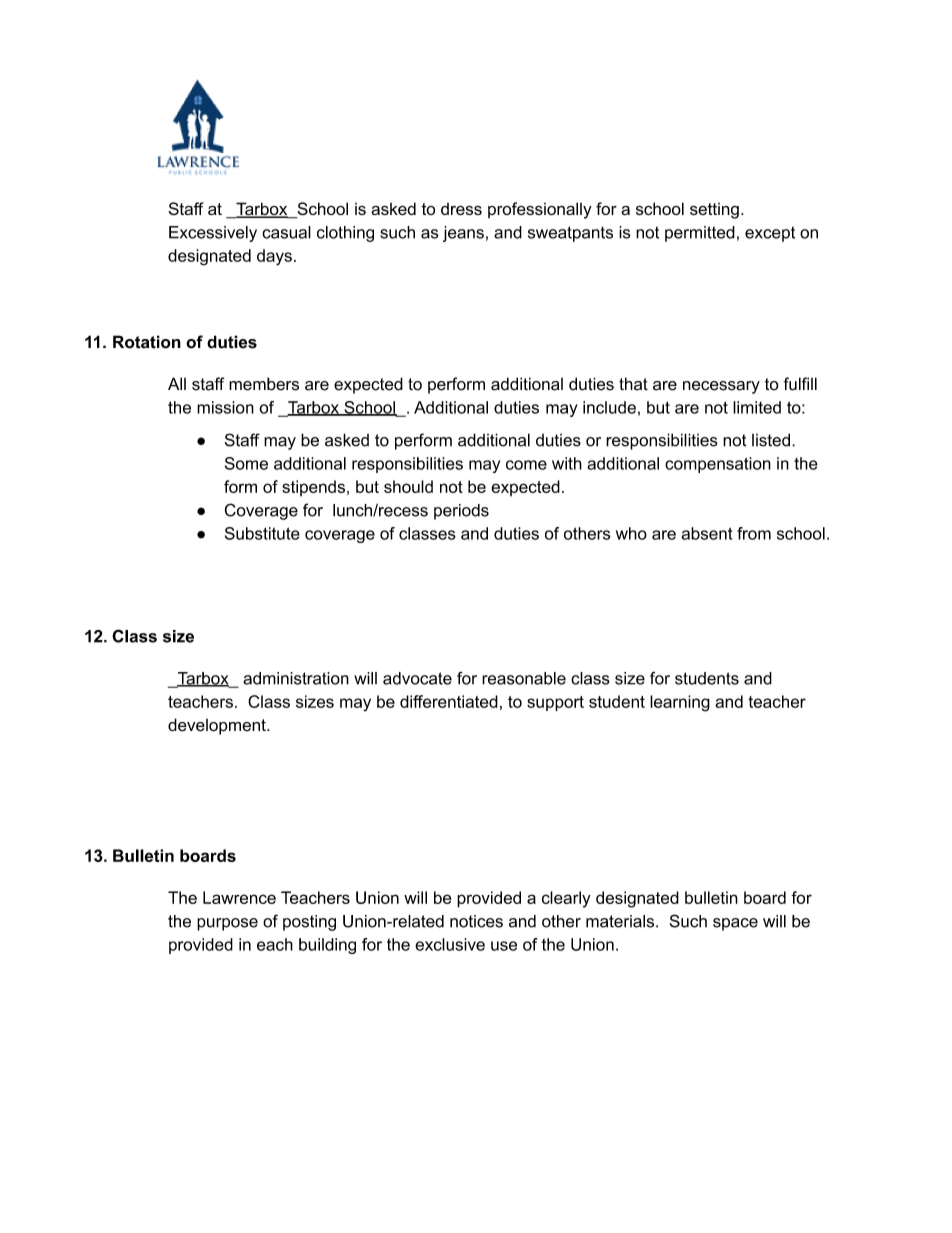  Describe the element at coordinates (700, 234) in the screenshot. I see `permitted` at that location.
